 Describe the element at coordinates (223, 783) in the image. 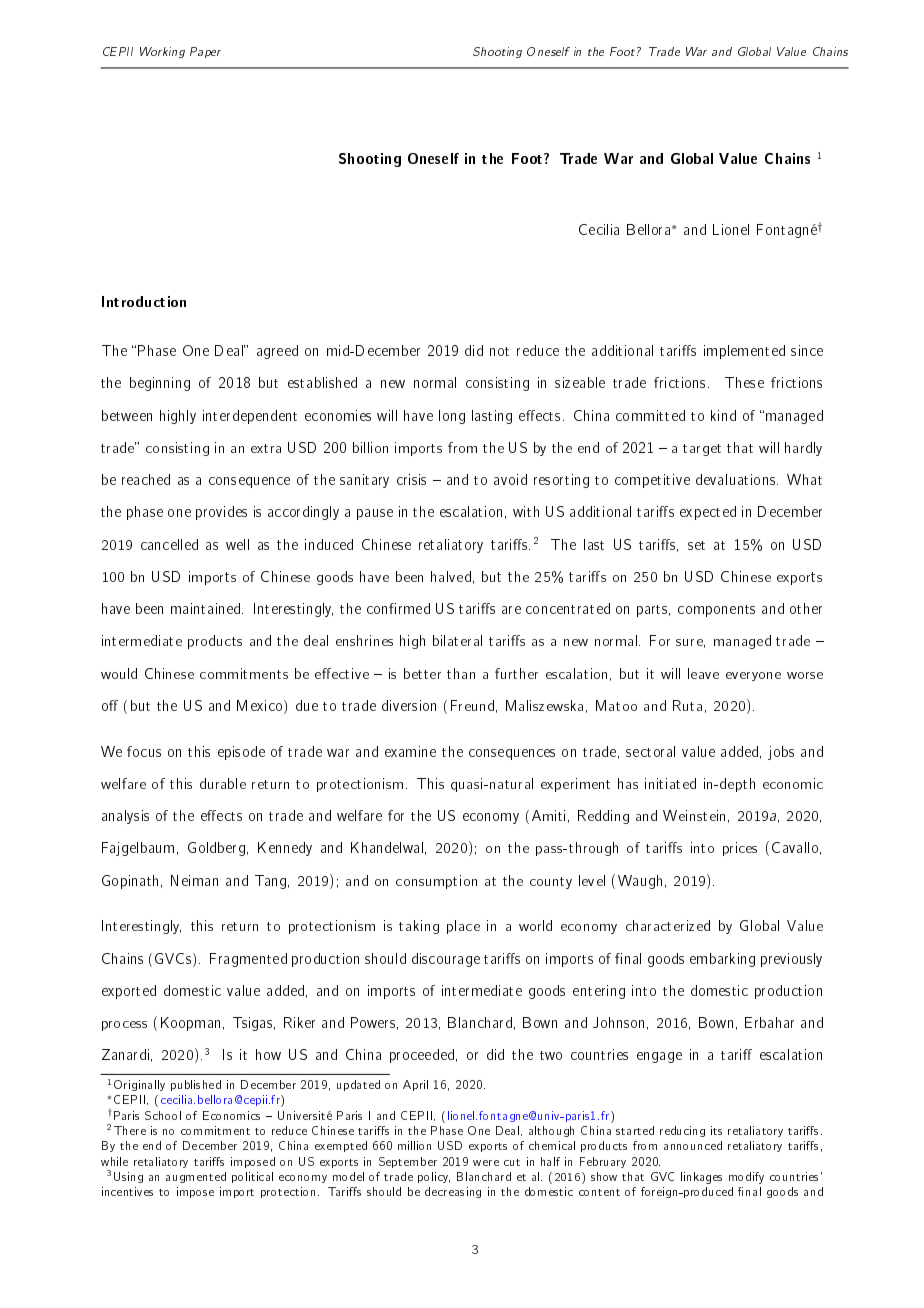

I see `durable` at that location.
